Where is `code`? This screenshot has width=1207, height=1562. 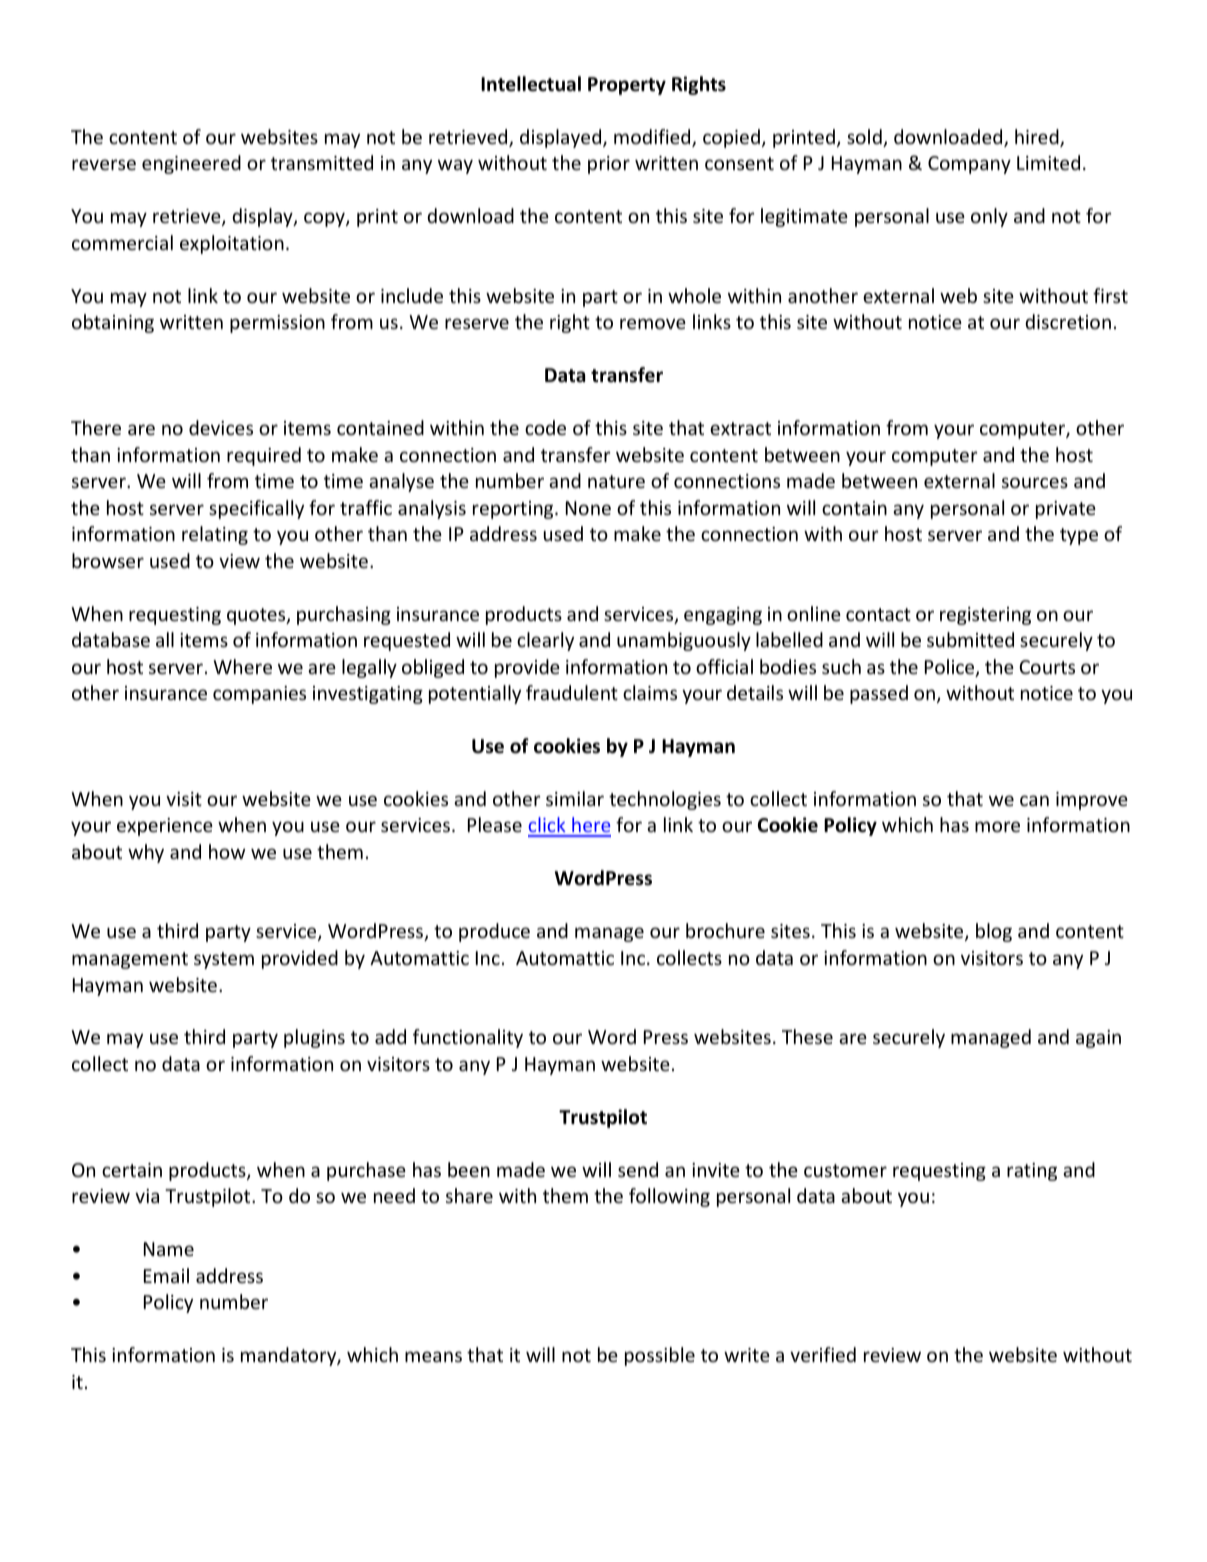 code is located at coordinates (545, 427).
